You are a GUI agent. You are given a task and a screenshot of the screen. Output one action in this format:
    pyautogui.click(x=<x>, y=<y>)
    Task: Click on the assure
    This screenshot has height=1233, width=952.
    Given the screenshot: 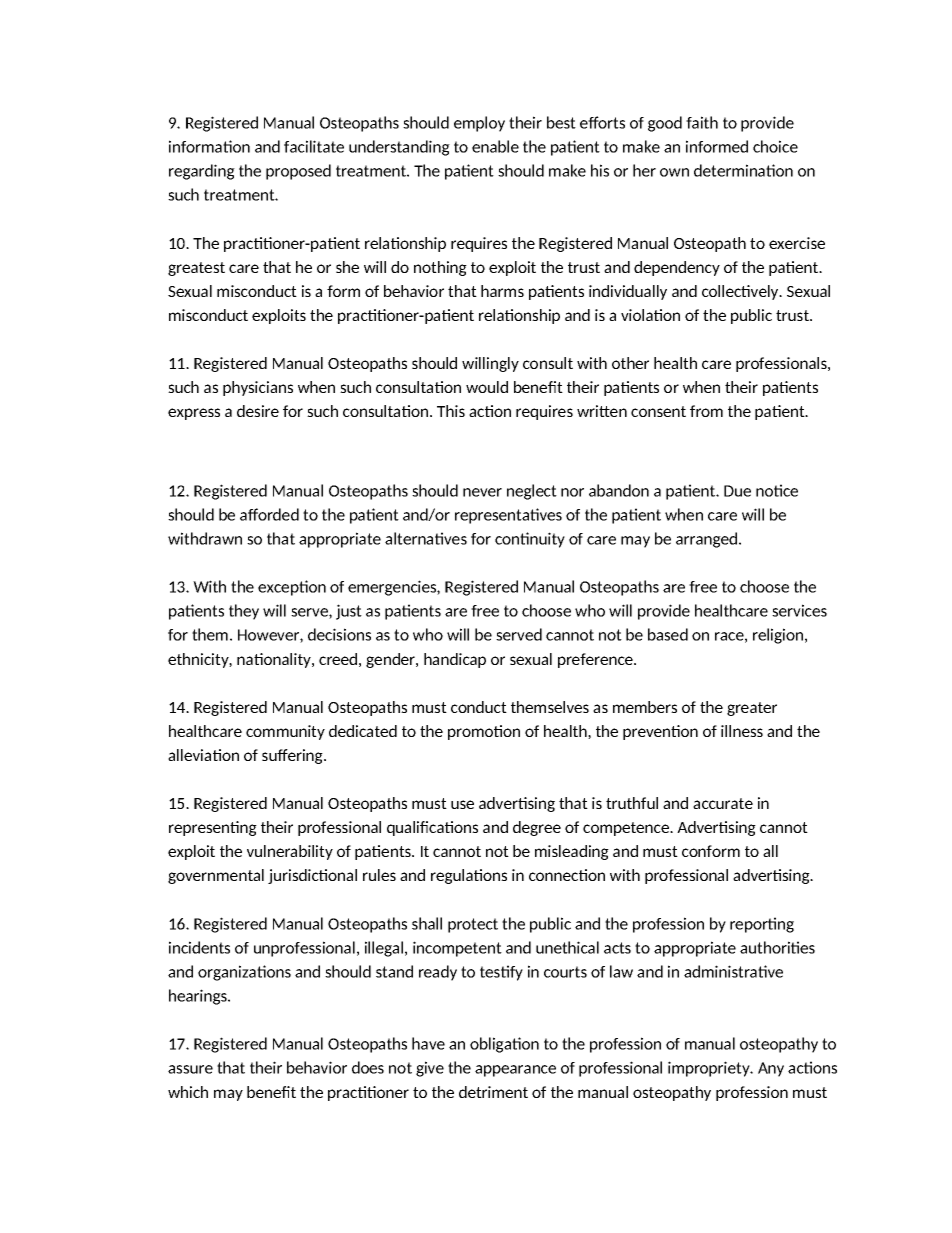 What is the action you would take?
    pyautogui.click(x=190, y=1069)
